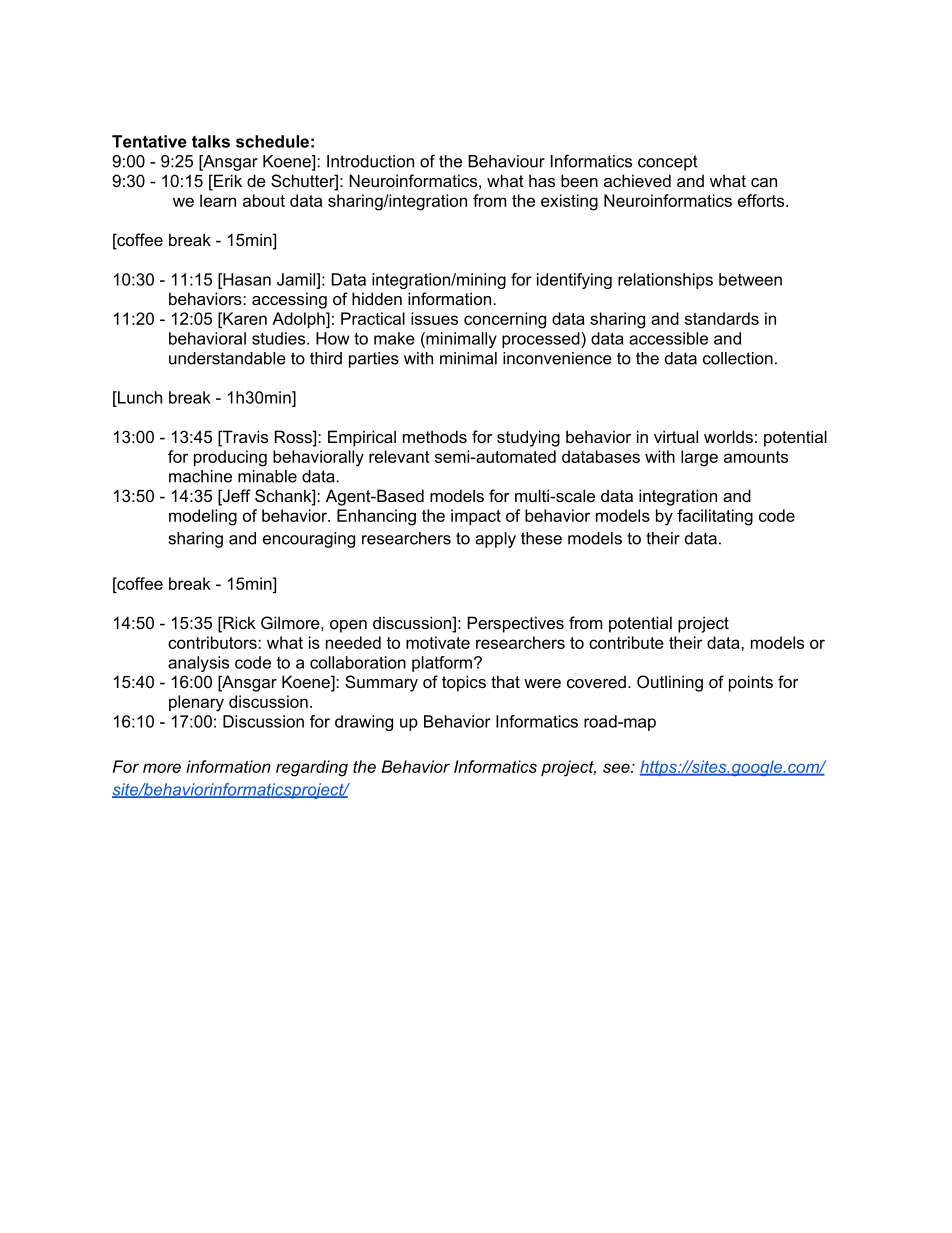 Image resolution: width=952 pixels, height=1233 pixels. Describe the element at coordinates (211, 141) in the document. I see `talks` at that location.
